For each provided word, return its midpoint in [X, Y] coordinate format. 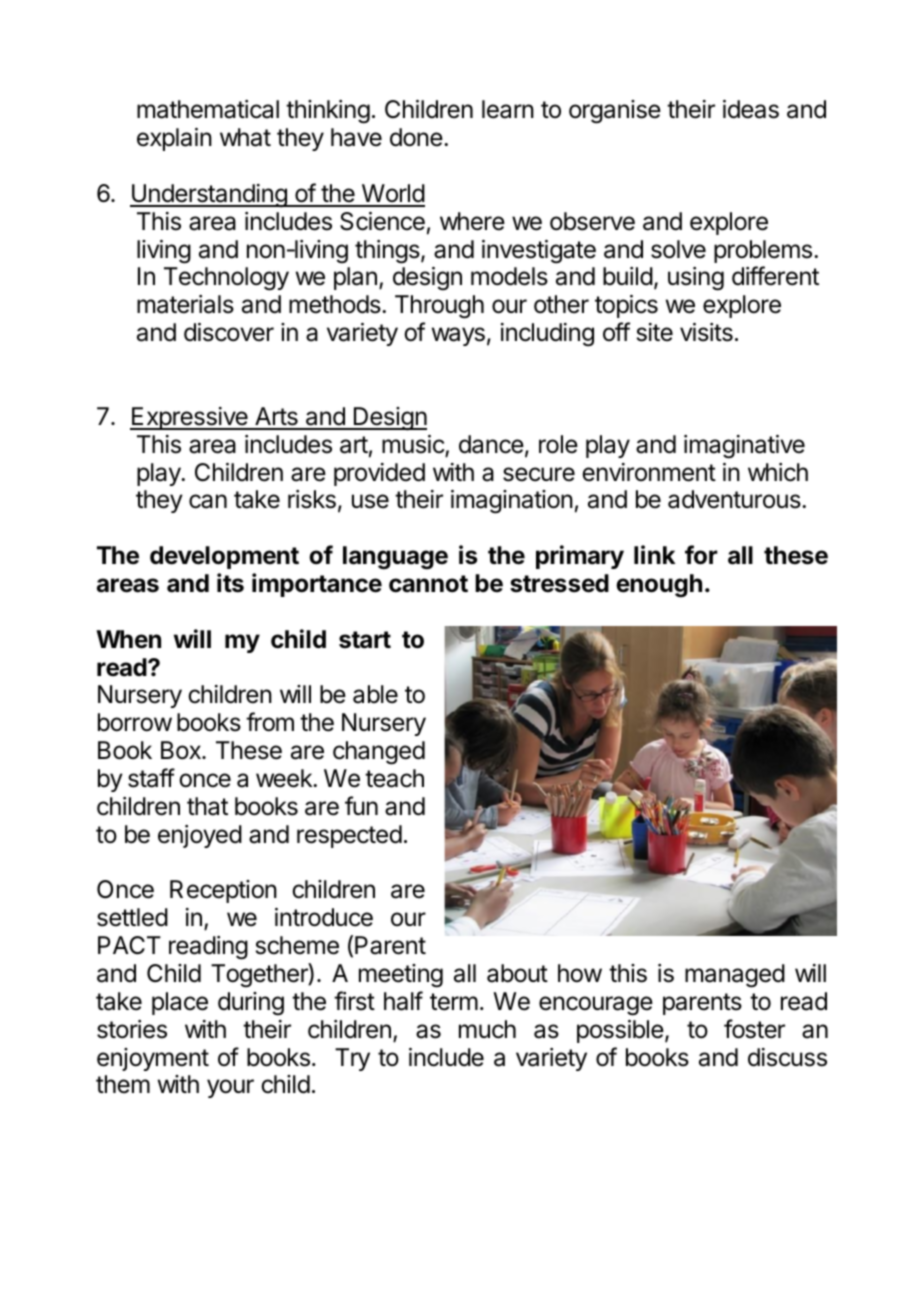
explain [174, 139]
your [230, 1088]
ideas [751, 109]
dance [491, 444]
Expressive [190, 418]
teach [394, 778]
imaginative [744, 447]
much [487, 1029]
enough [659, 586]
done [416, 137]
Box [182, 750]
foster [754, 1029]
